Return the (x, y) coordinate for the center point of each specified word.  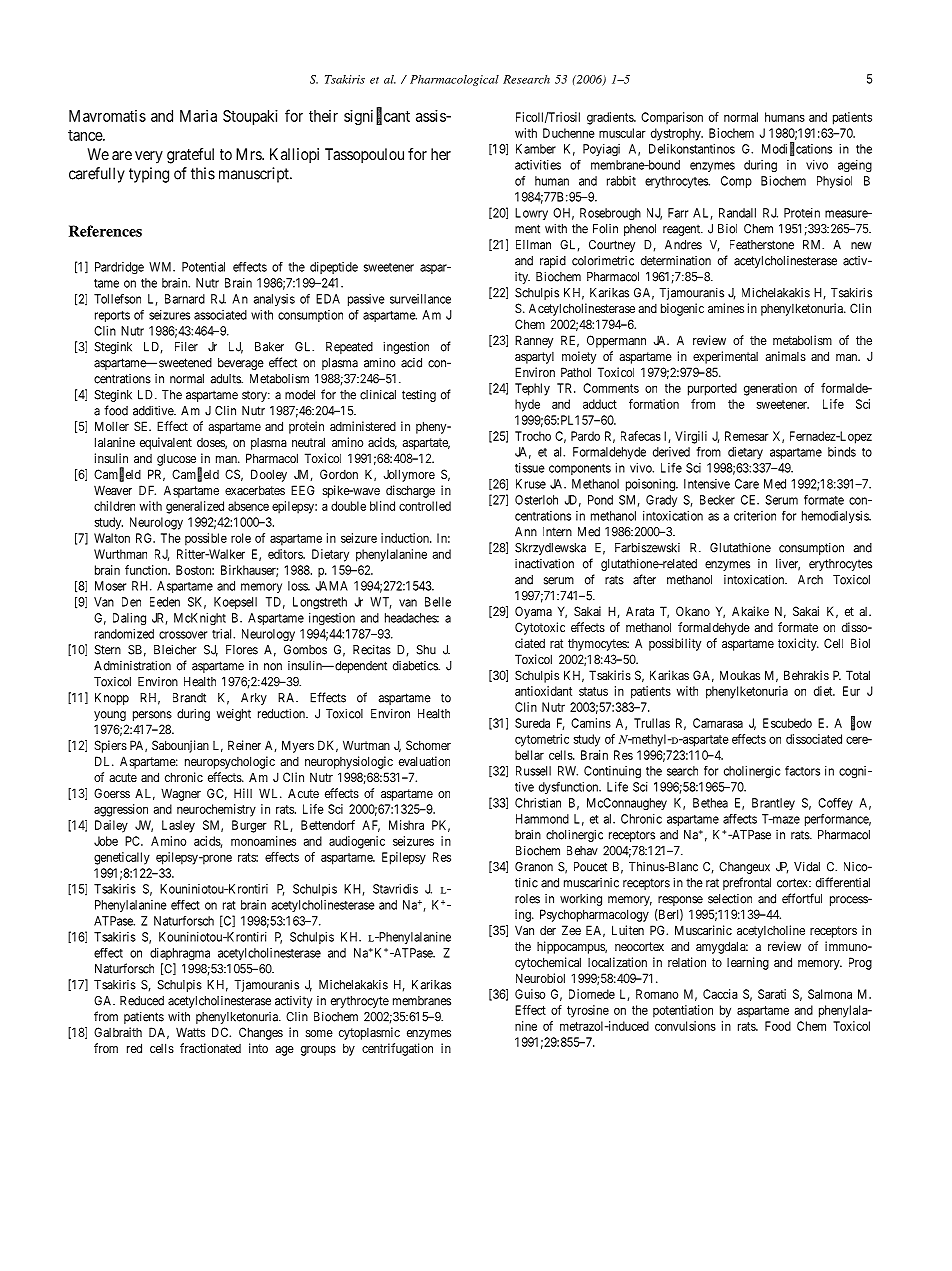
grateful (190, 156)
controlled (425, 506)
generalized (195, 507)
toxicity (798, 644)
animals (786, 356)
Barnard (185, 299)
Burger (249, 826)
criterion (755, 516)
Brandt (189, 698)
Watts (190, 1032)
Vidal (807, 866)
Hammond (542, 819)
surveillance (420, 299)
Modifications (797, 149)
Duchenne (569, 133)
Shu (426, 650)
